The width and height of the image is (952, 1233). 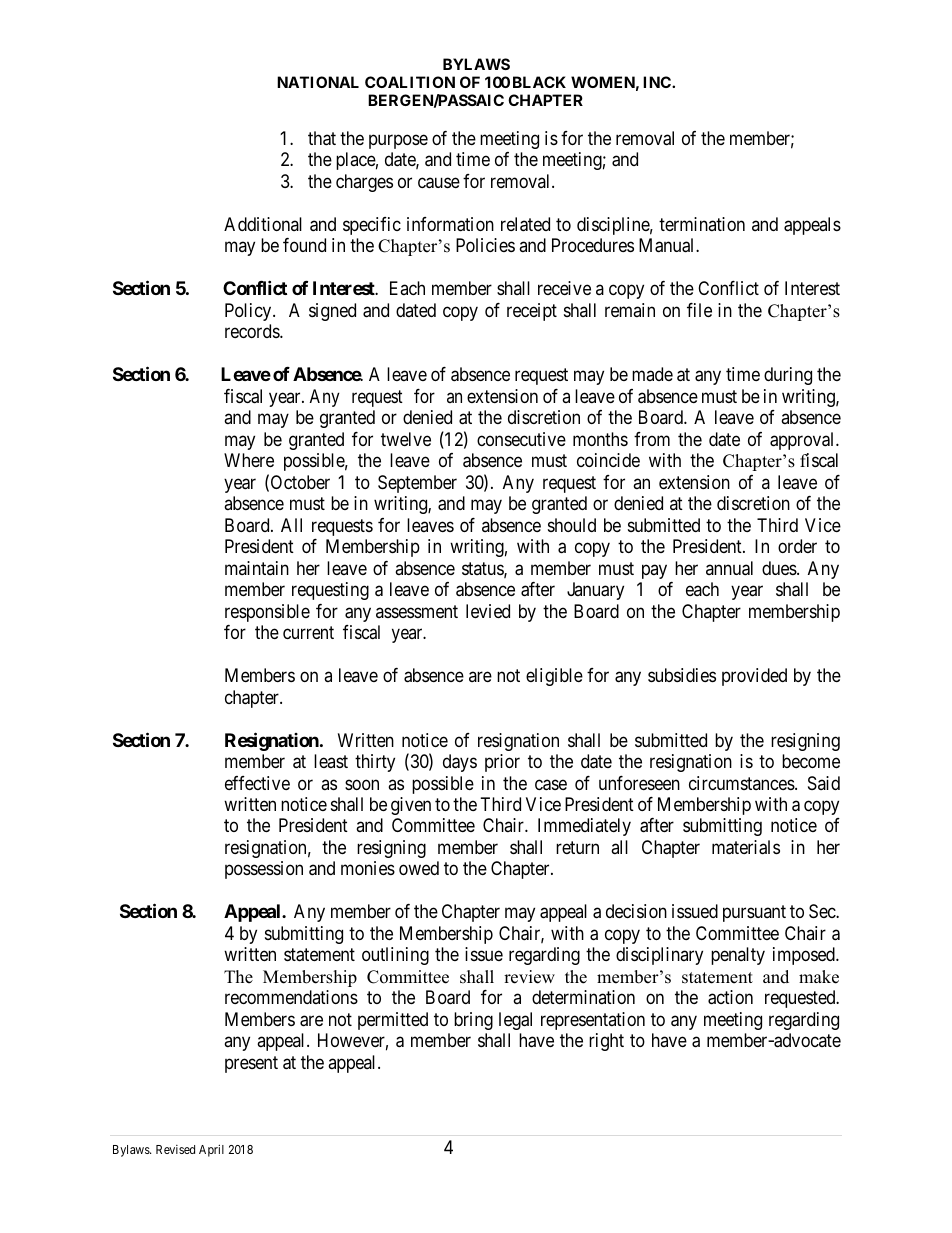 What do you see at coordinates (211, 1150) in the image?
I see `April` at bounding box center [211, 1150].
